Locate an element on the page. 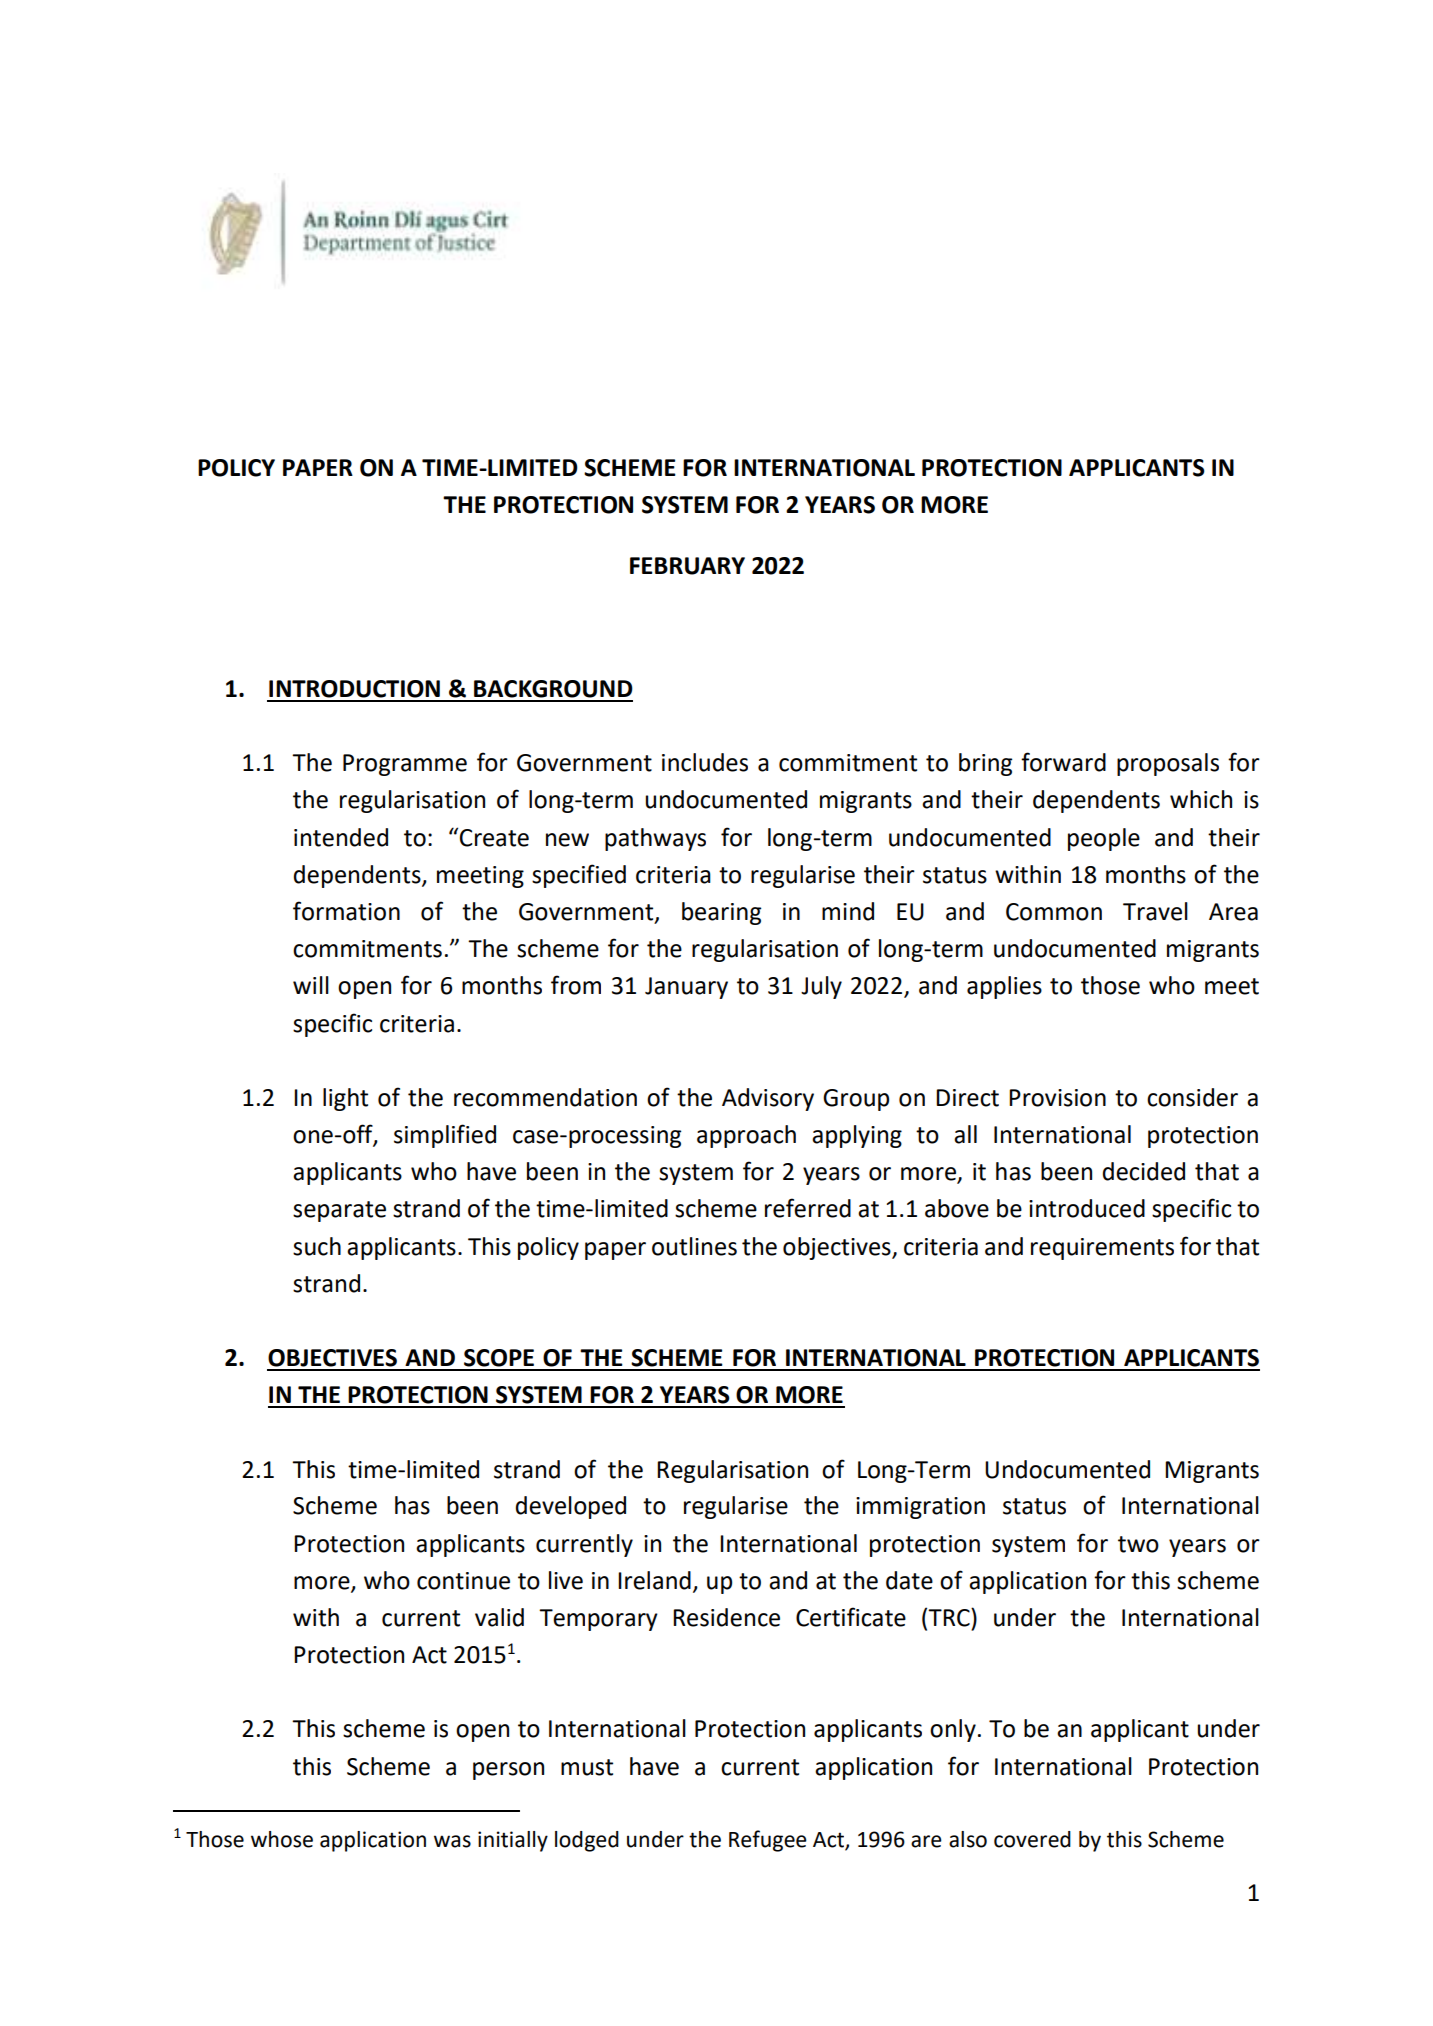  continue is located at coordinates (463, 1581).
